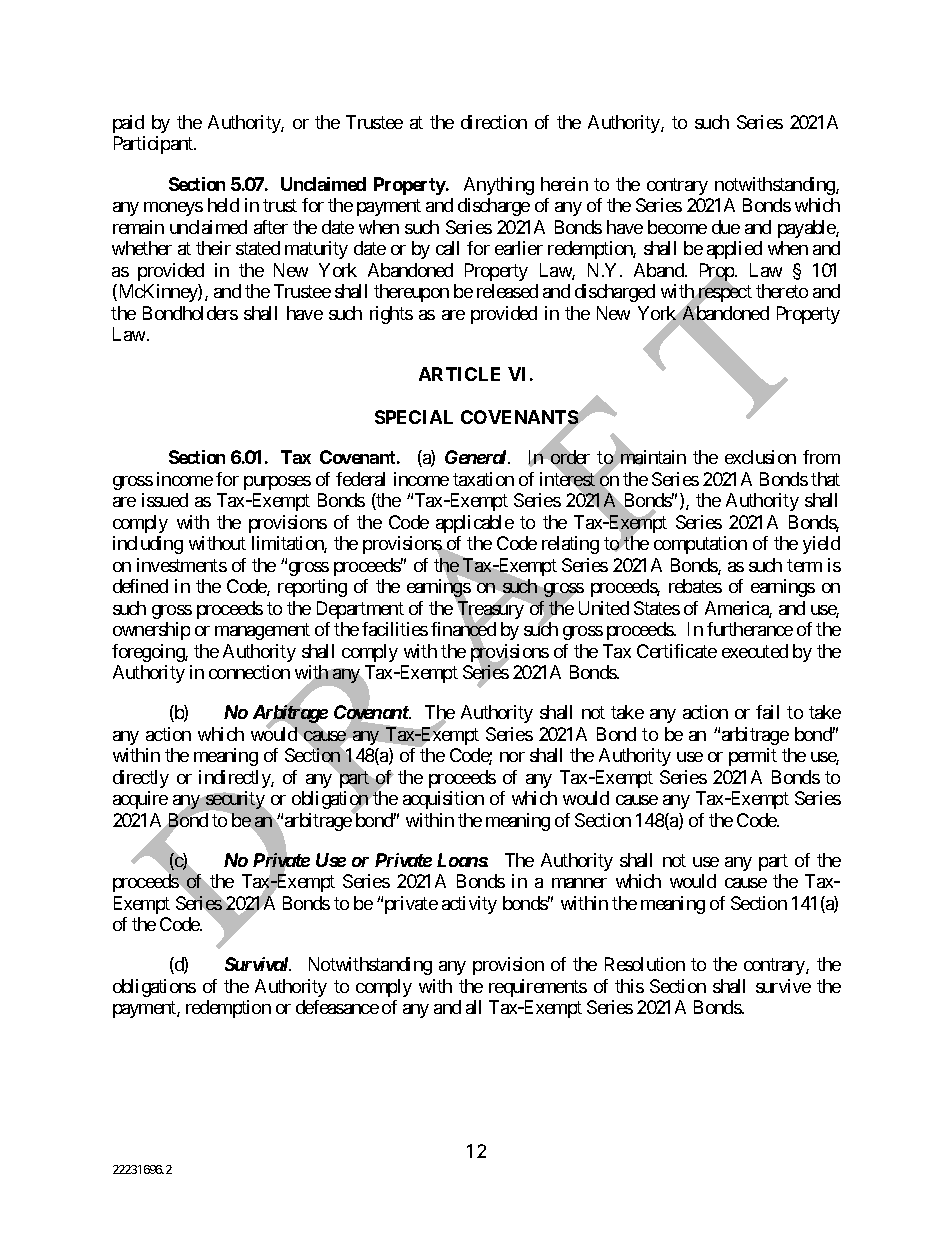 This document has height=1233, width=952. Describe the element at coordinates (494, 122) in the document. I see `direction` at that location.
